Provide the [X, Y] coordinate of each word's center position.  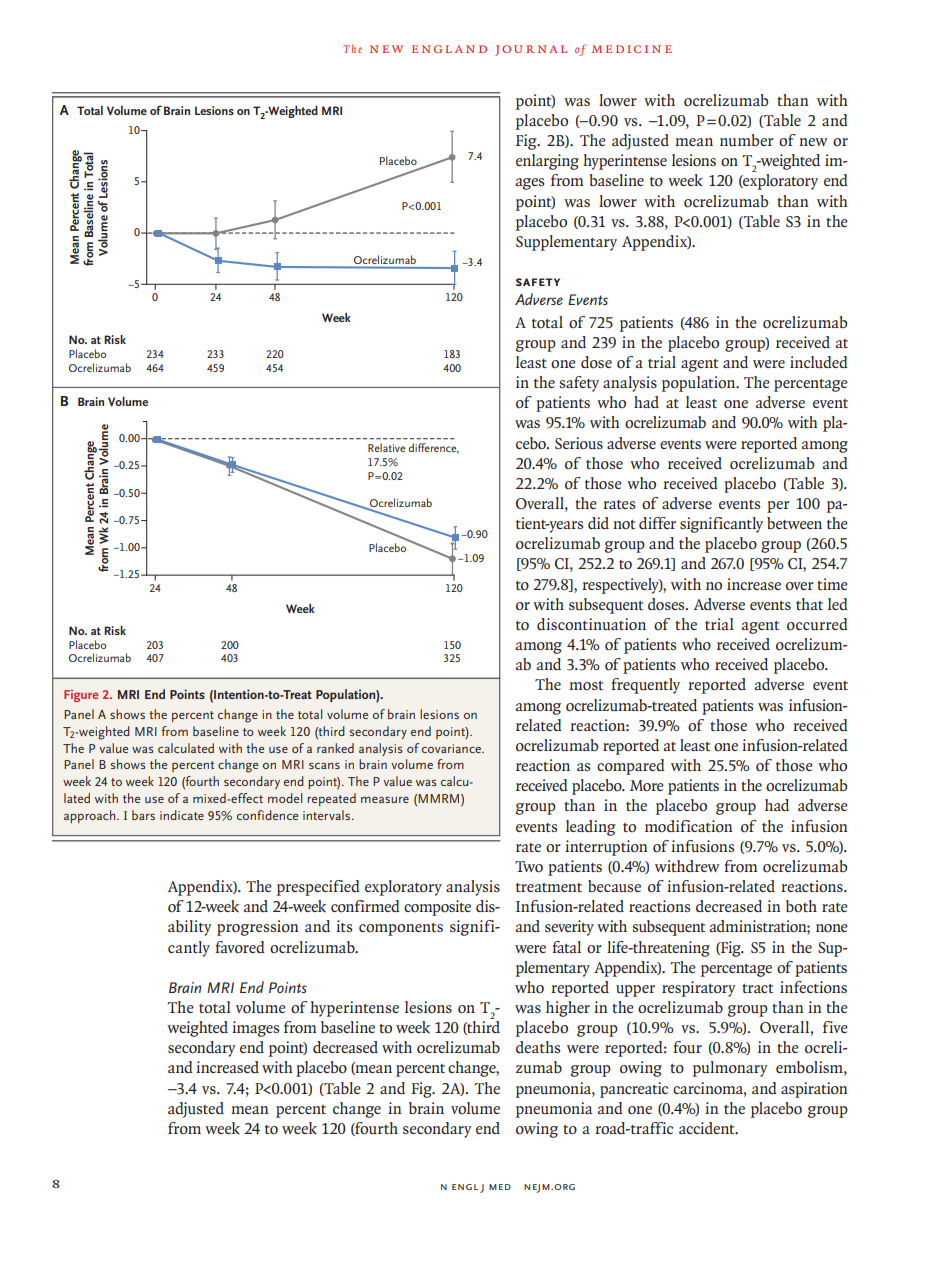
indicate [182, 815]
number [747, 140]
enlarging [547, 162]
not [624, 525]
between [794, 523]
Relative [386, 447]
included [819, 362]
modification [688, 826]
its [344, 926]
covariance [452, 748]
